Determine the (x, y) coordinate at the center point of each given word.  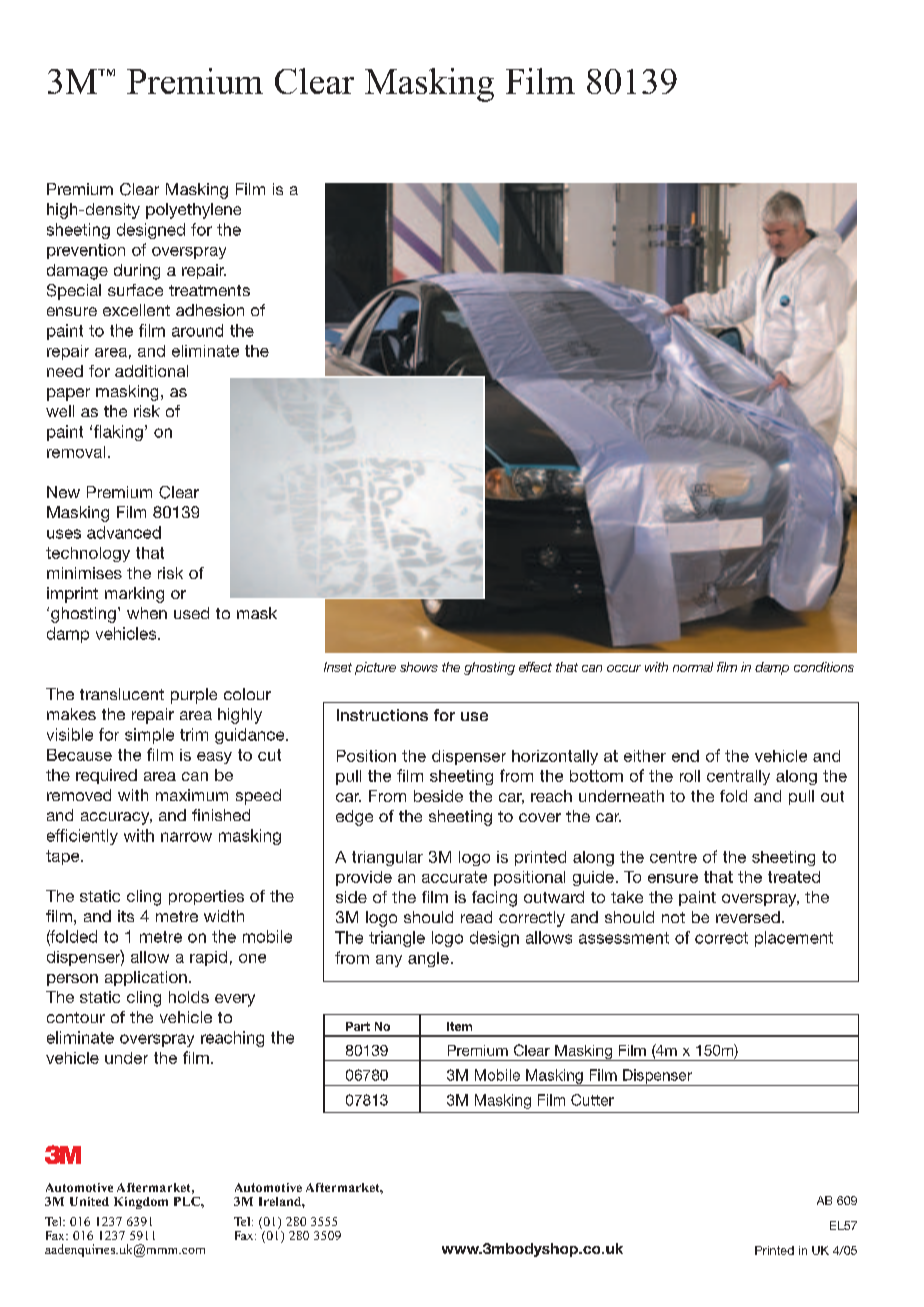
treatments (209, 290)
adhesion (210, 310)
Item (459, 1026)
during (137, 272)
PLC (188, 1201)
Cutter (592, 1100)
